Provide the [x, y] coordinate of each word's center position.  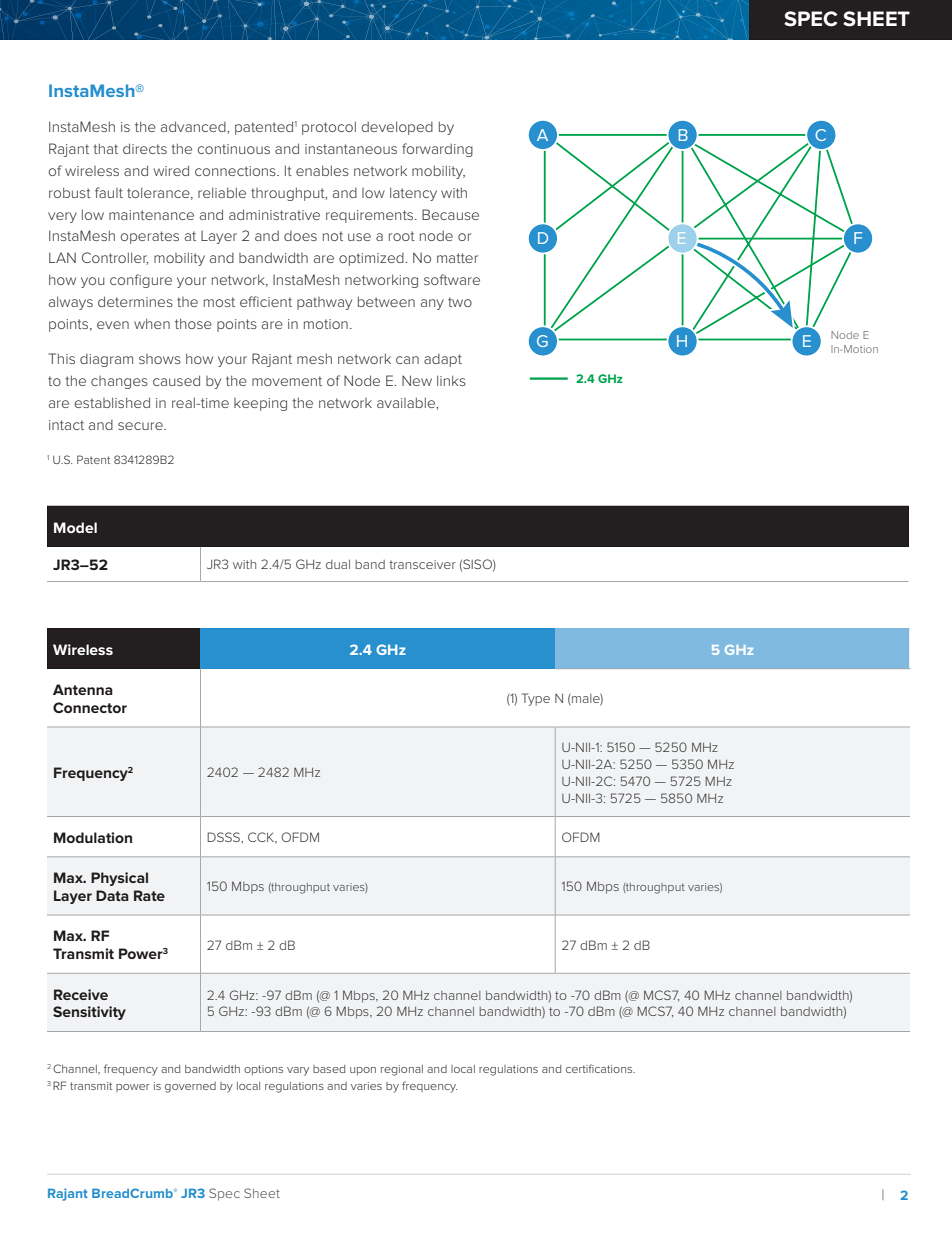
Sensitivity [89, 1013]
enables [322, 170]
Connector [90, 707]
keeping [260, 404]
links [451, 380]
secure [141, 426]
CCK [262, 838]
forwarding [437, 150]
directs [145, 148]
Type [536, 699]
